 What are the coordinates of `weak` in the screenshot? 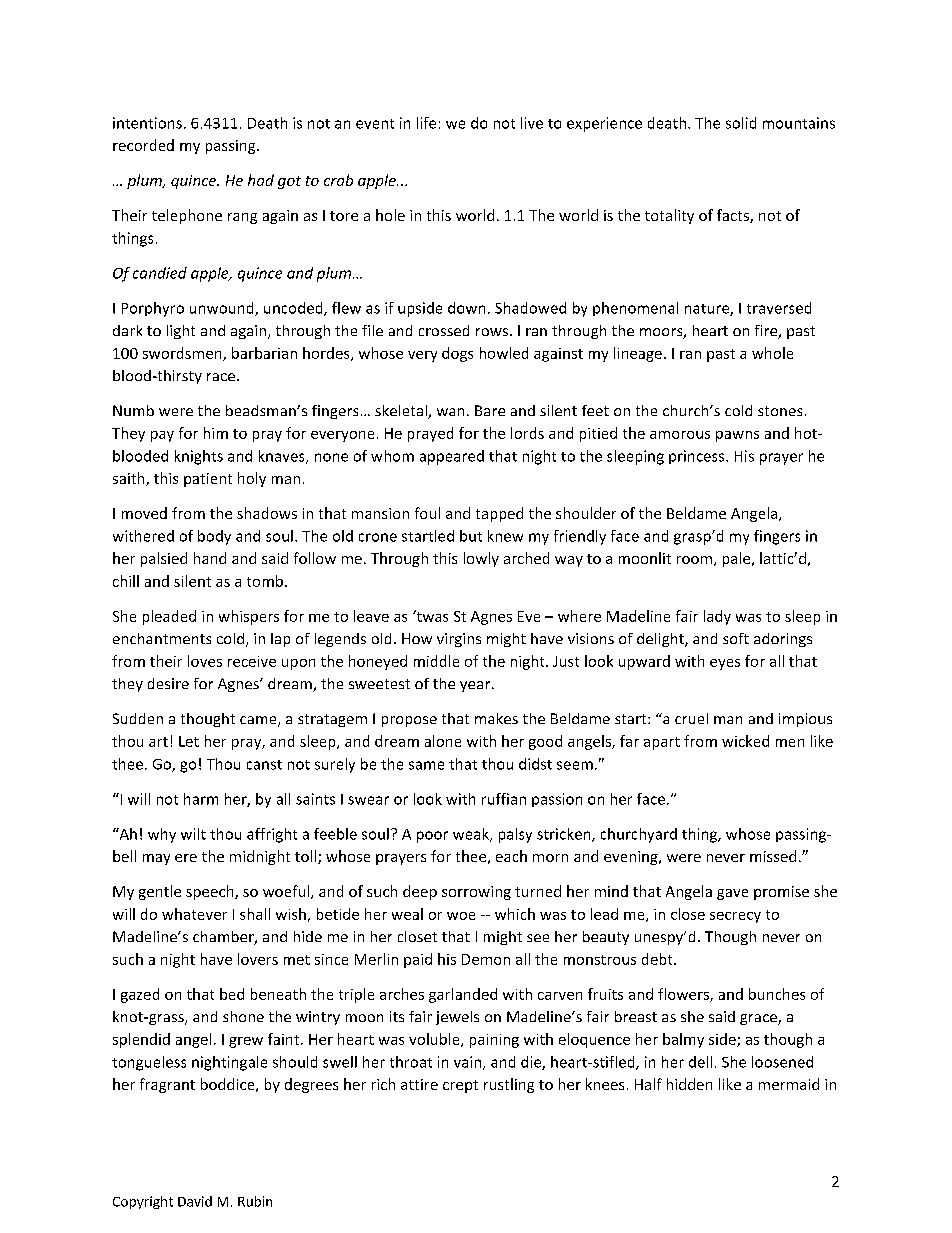 It's located at (472, 835).
